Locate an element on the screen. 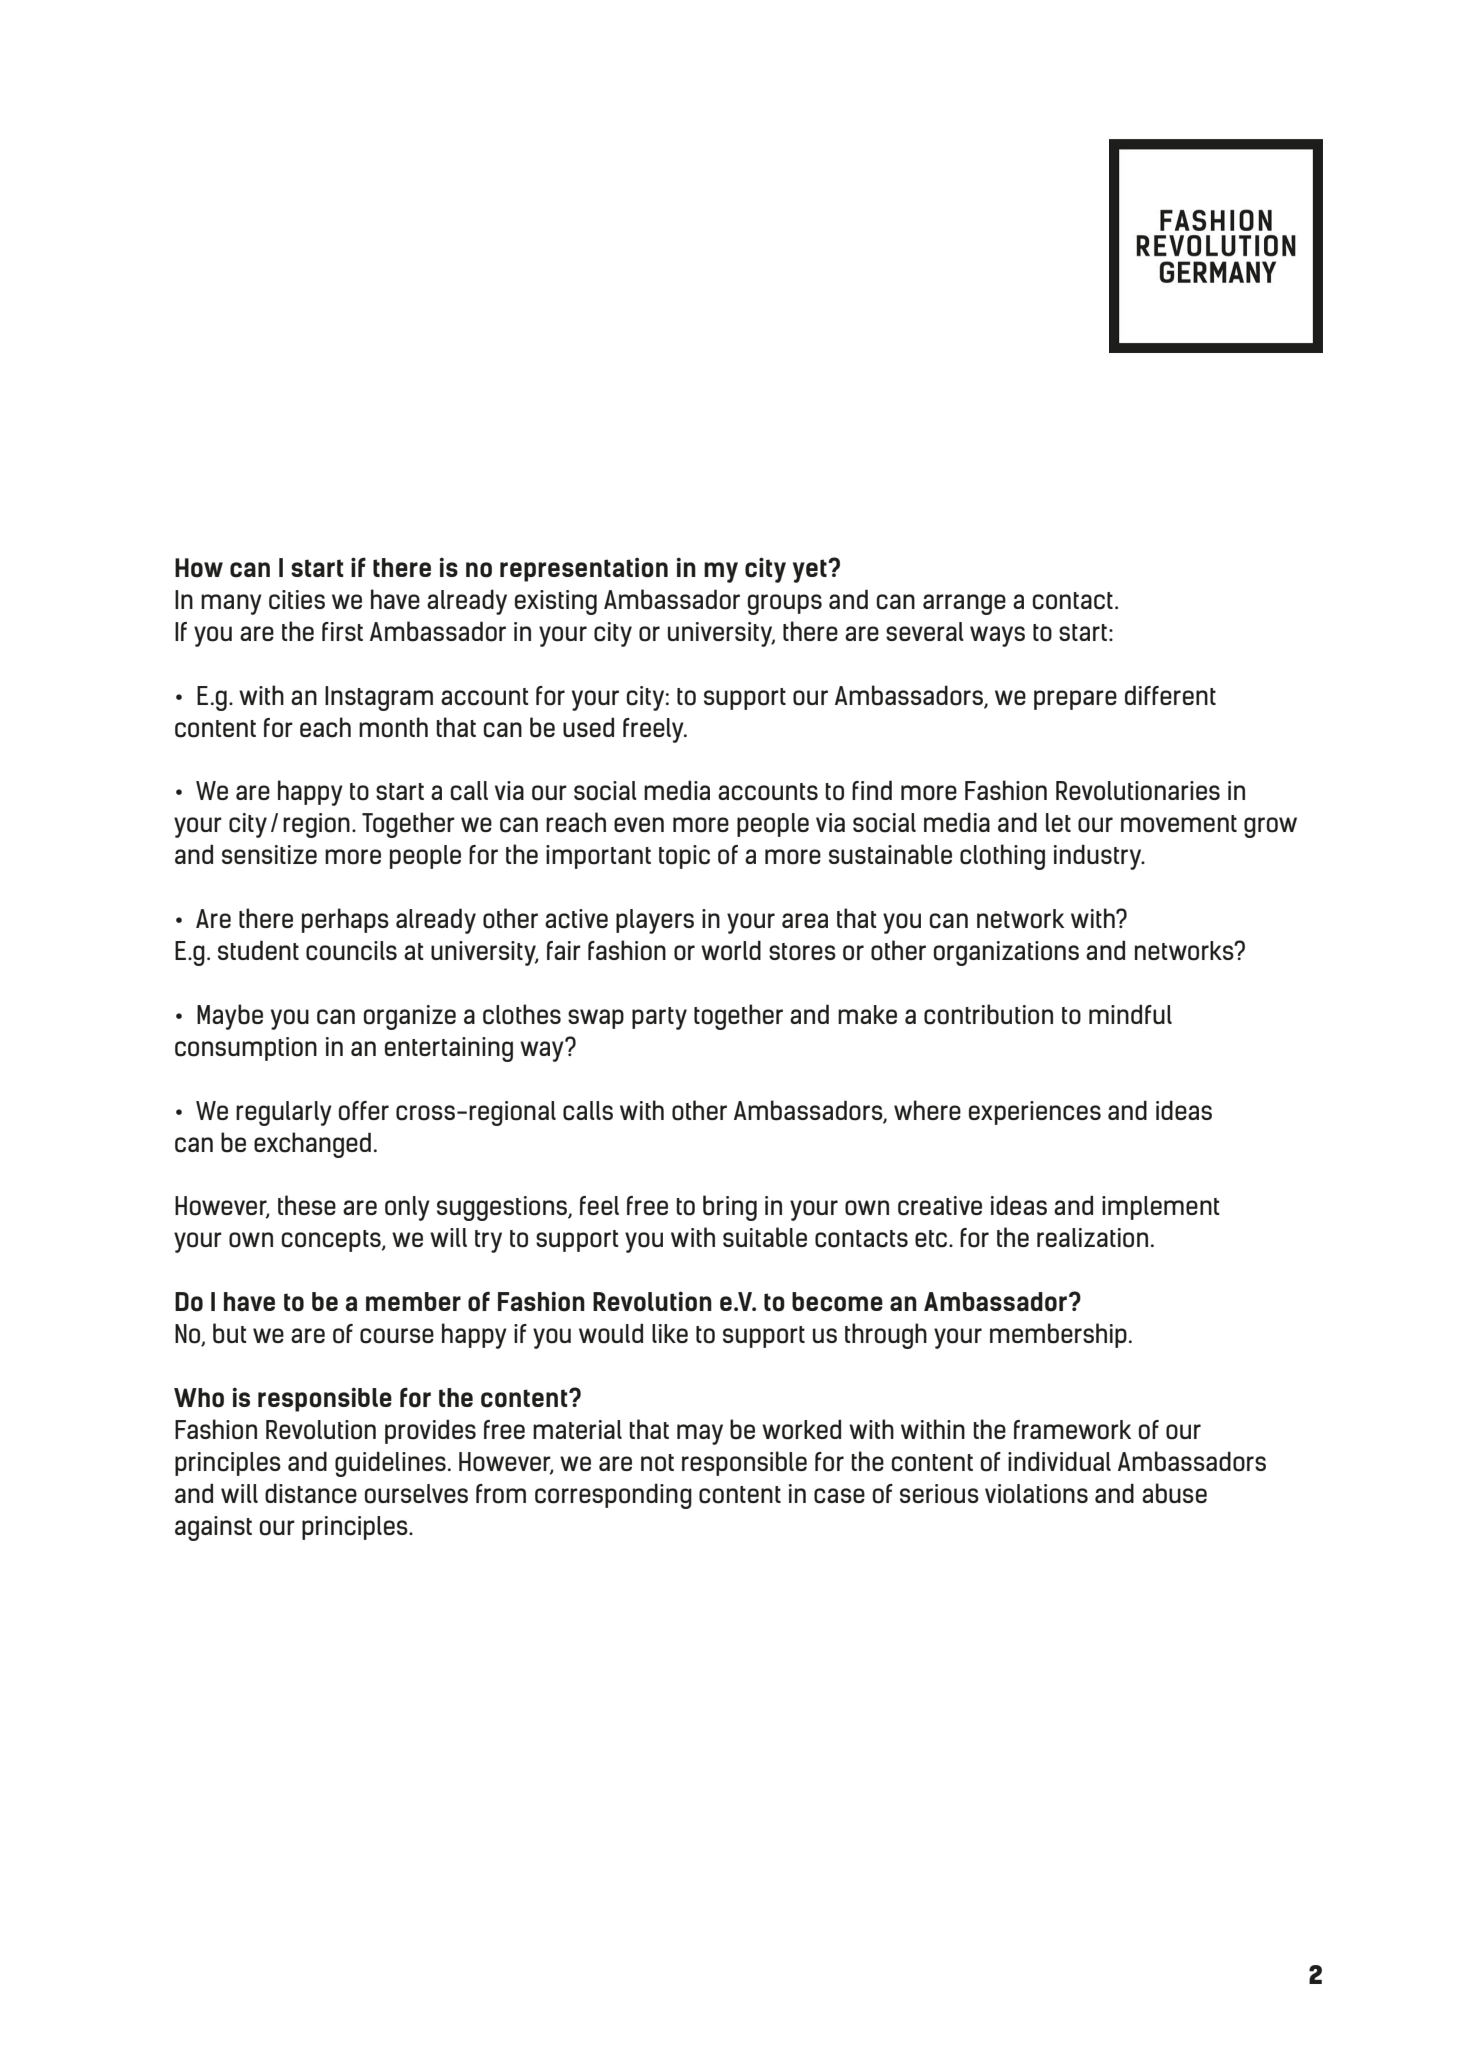 This screenshot has height=2068, width=1462. cities is located at coordinates (297, 600).
